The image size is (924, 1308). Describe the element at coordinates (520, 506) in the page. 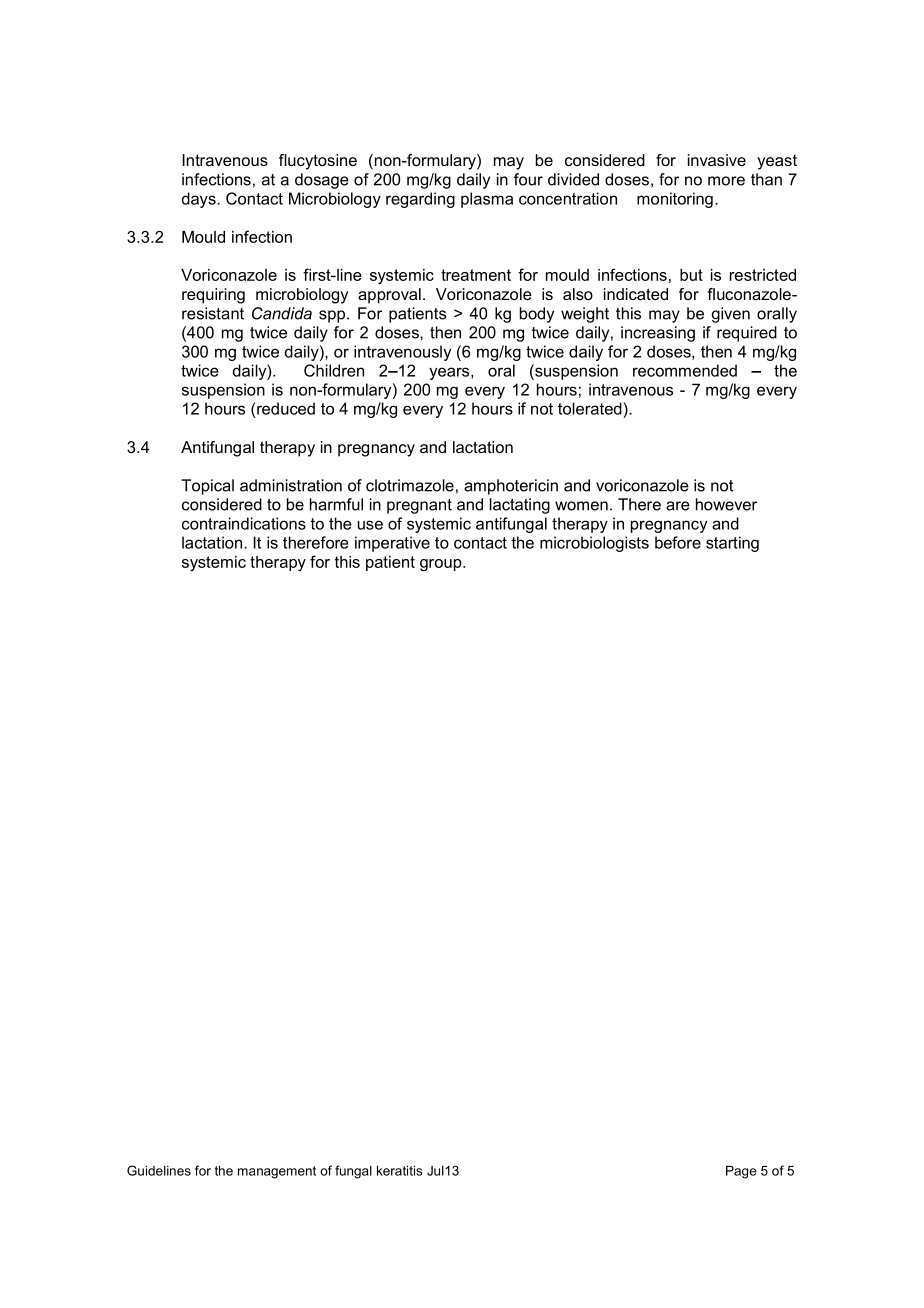

I see `lactating` at that location.
